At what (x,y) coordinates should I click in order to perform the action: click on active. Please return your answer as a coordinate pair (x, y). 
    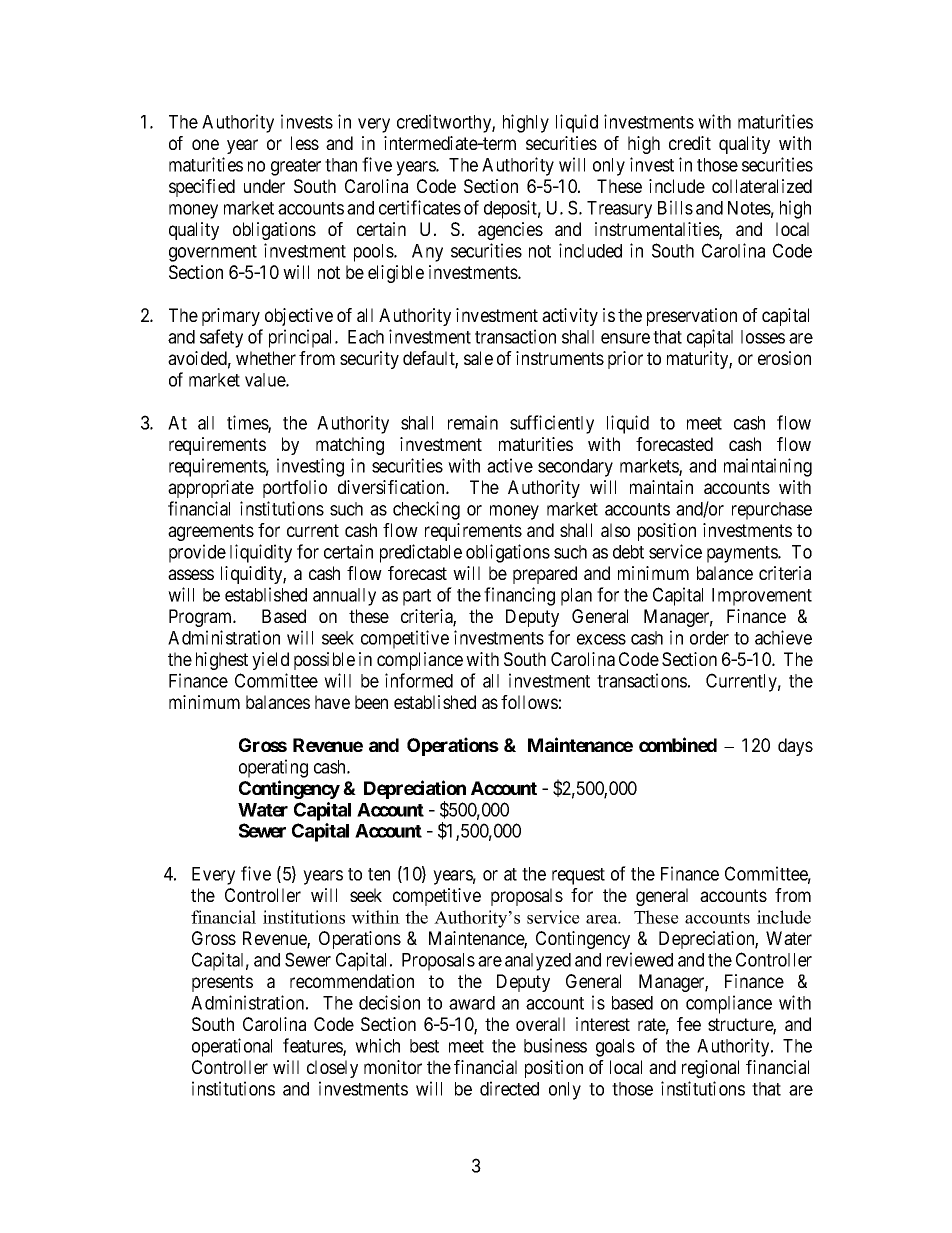
    Looking at the image, I should click on (510, 465).
